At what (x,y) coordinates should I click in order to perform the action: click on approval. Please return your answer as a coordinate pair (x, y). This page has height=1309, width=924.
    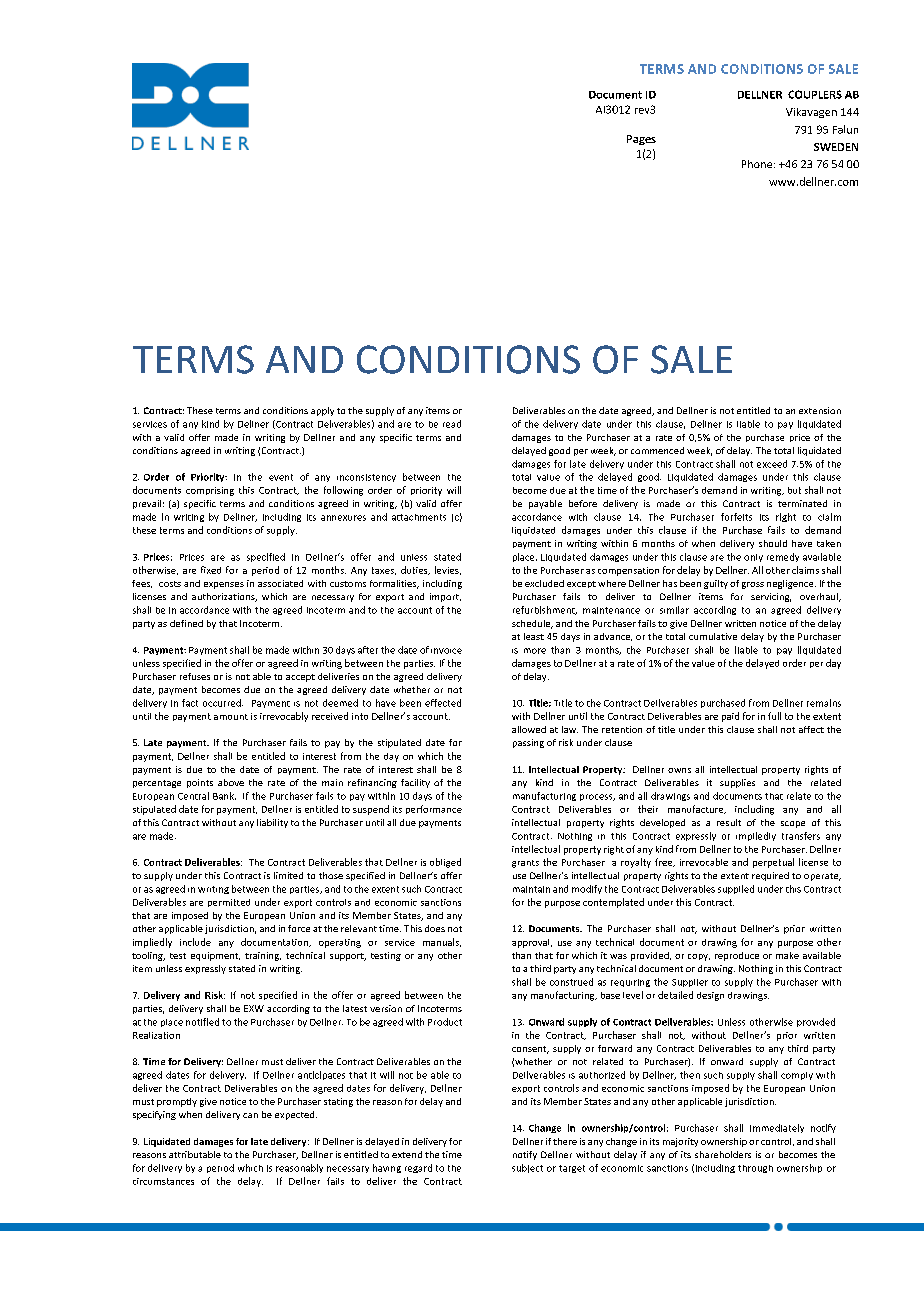
    Looking at the image, I should click on (532, 943).
